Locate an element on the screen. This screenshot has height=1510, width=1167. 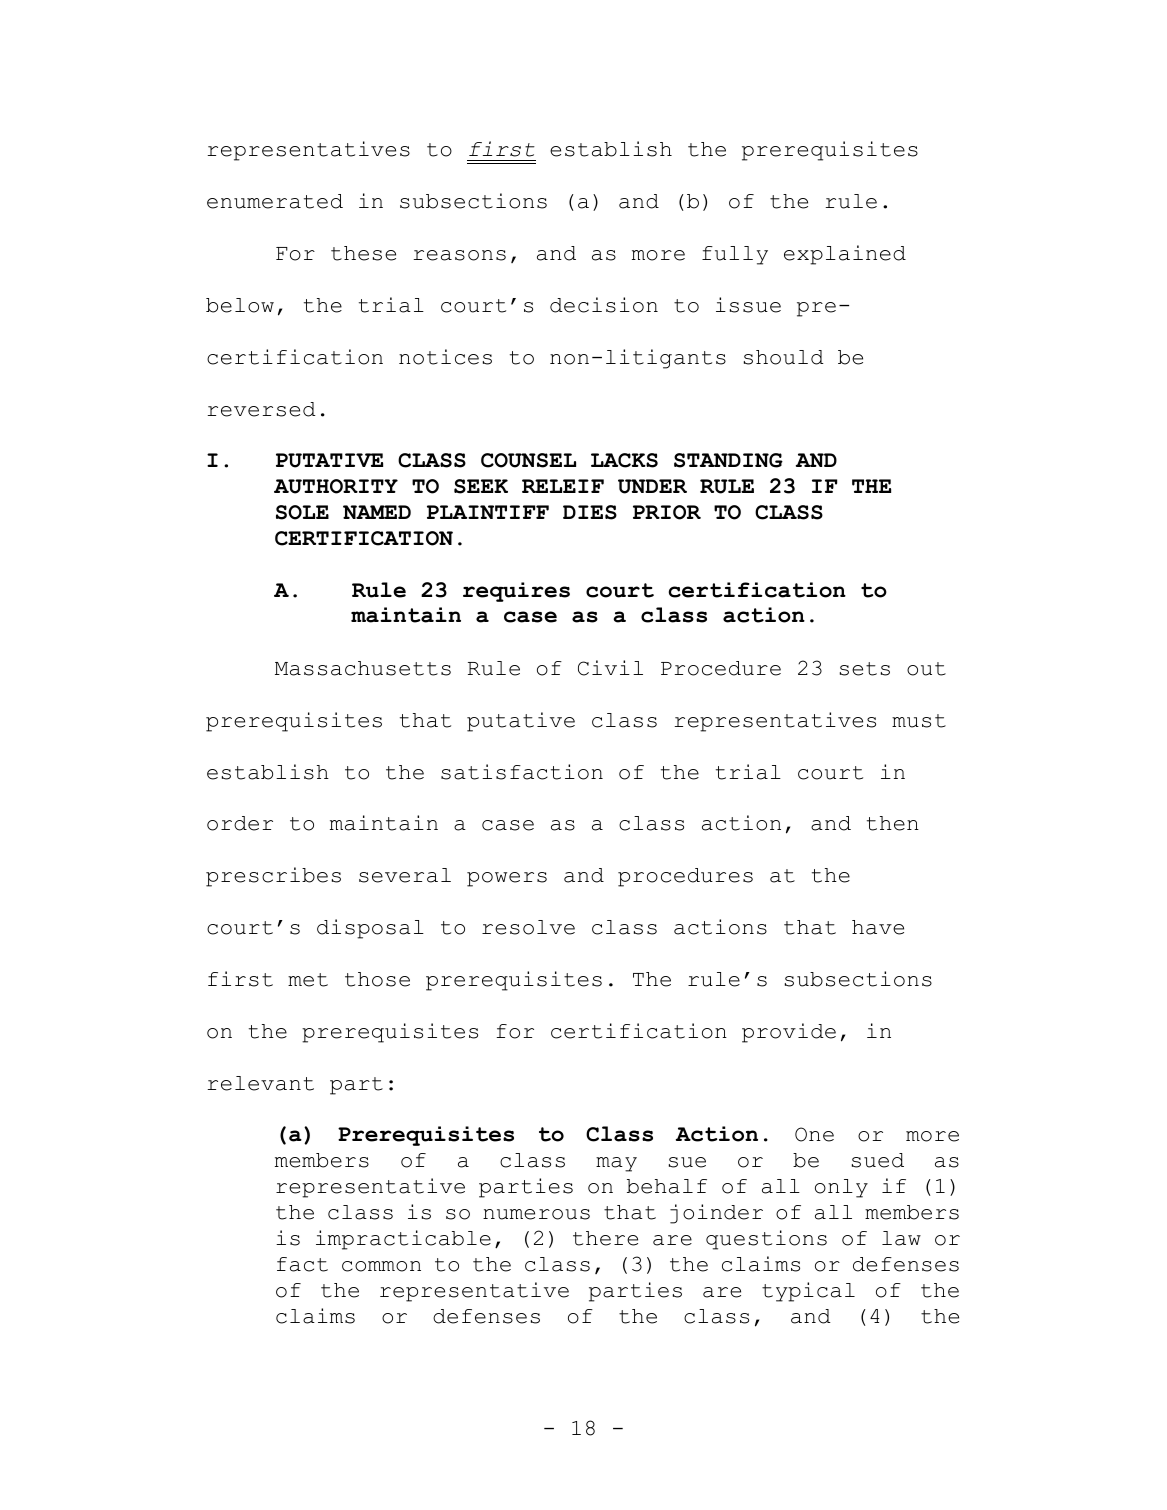
explained is located at coordinates (845, 255).
